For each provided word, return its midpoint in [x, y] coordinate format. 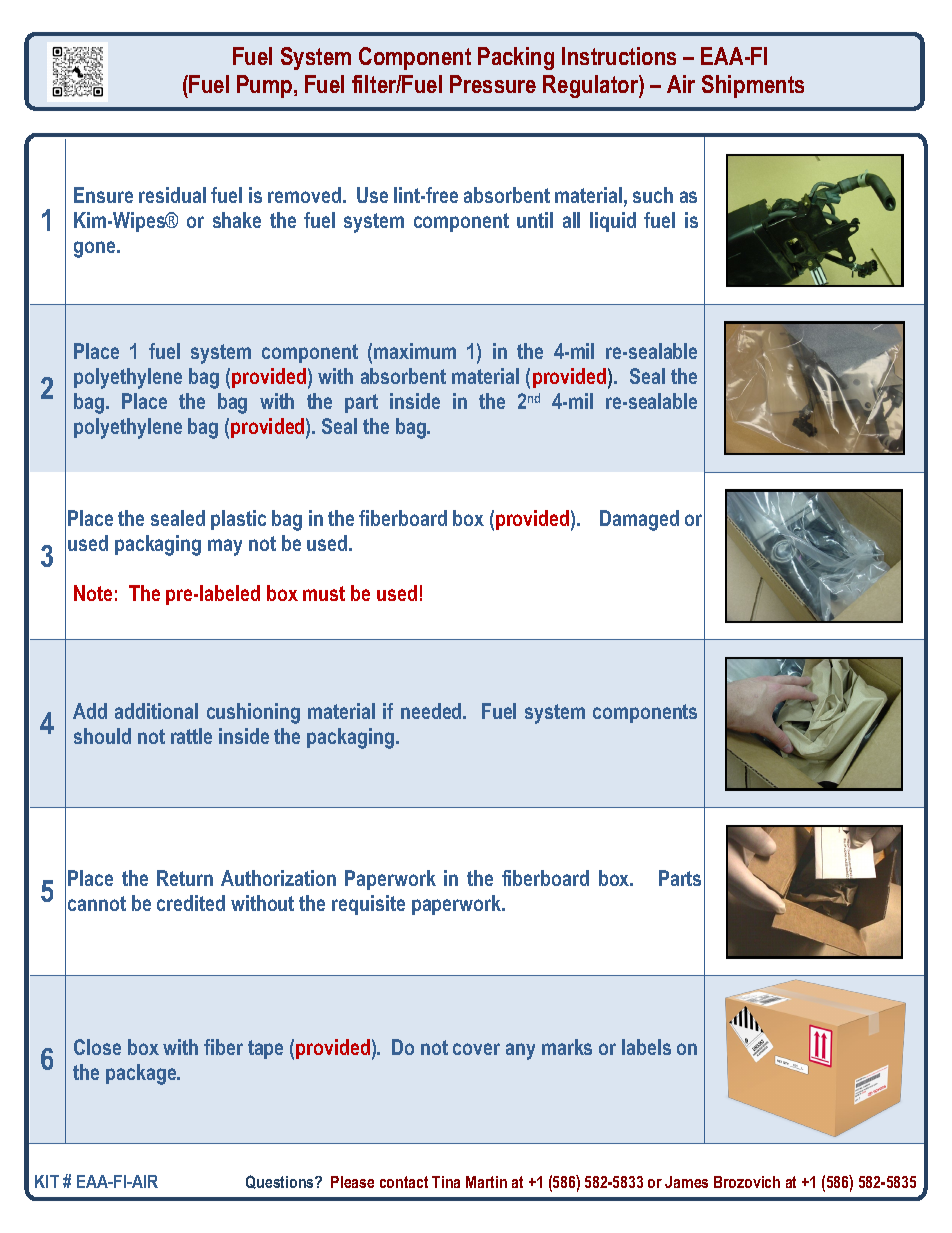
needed [432, 711]
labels [646, 1047]
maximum [415, 351]
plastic [238, 520]
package [142, 1074]
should [102, 736]
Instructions [619, 56]
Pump [266, 86]
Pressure [493, 84]
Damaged [639, 520]
